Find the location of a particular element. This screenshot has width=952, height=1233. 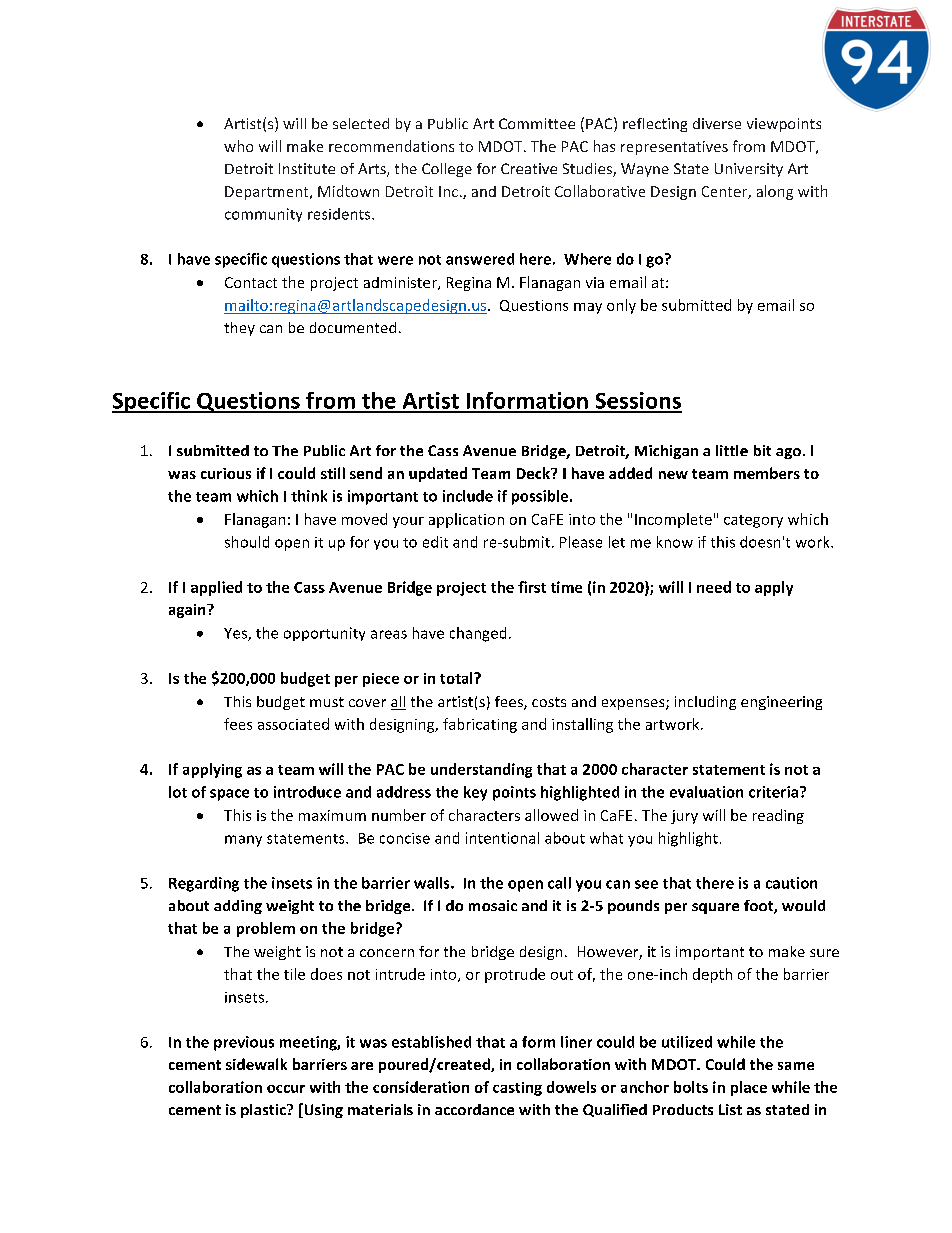

place is located at coordinates (749, 1088).
